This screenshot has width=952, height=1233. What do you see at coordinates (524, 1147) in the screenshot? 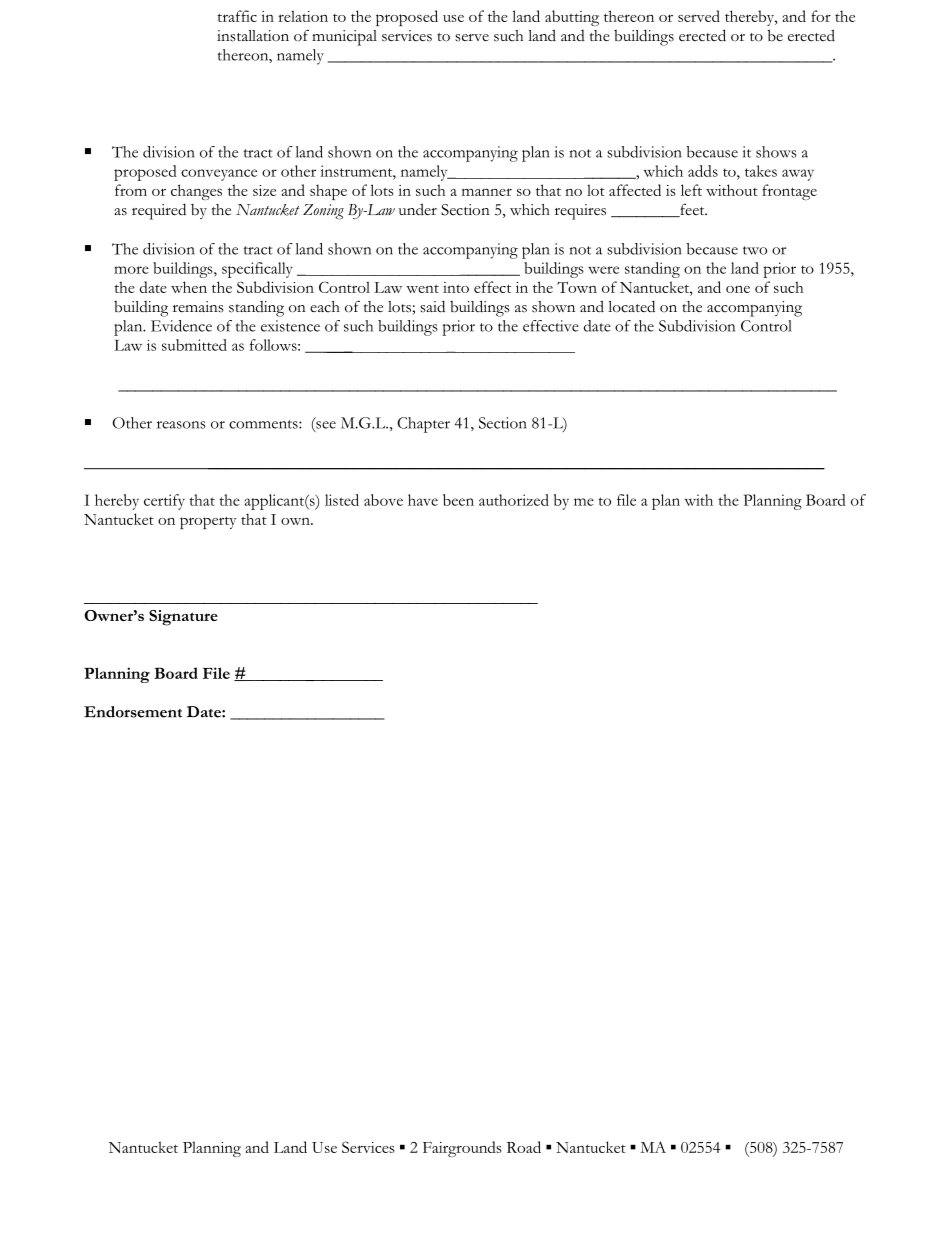
I see `Road` at bounding box center [524, 1147].
